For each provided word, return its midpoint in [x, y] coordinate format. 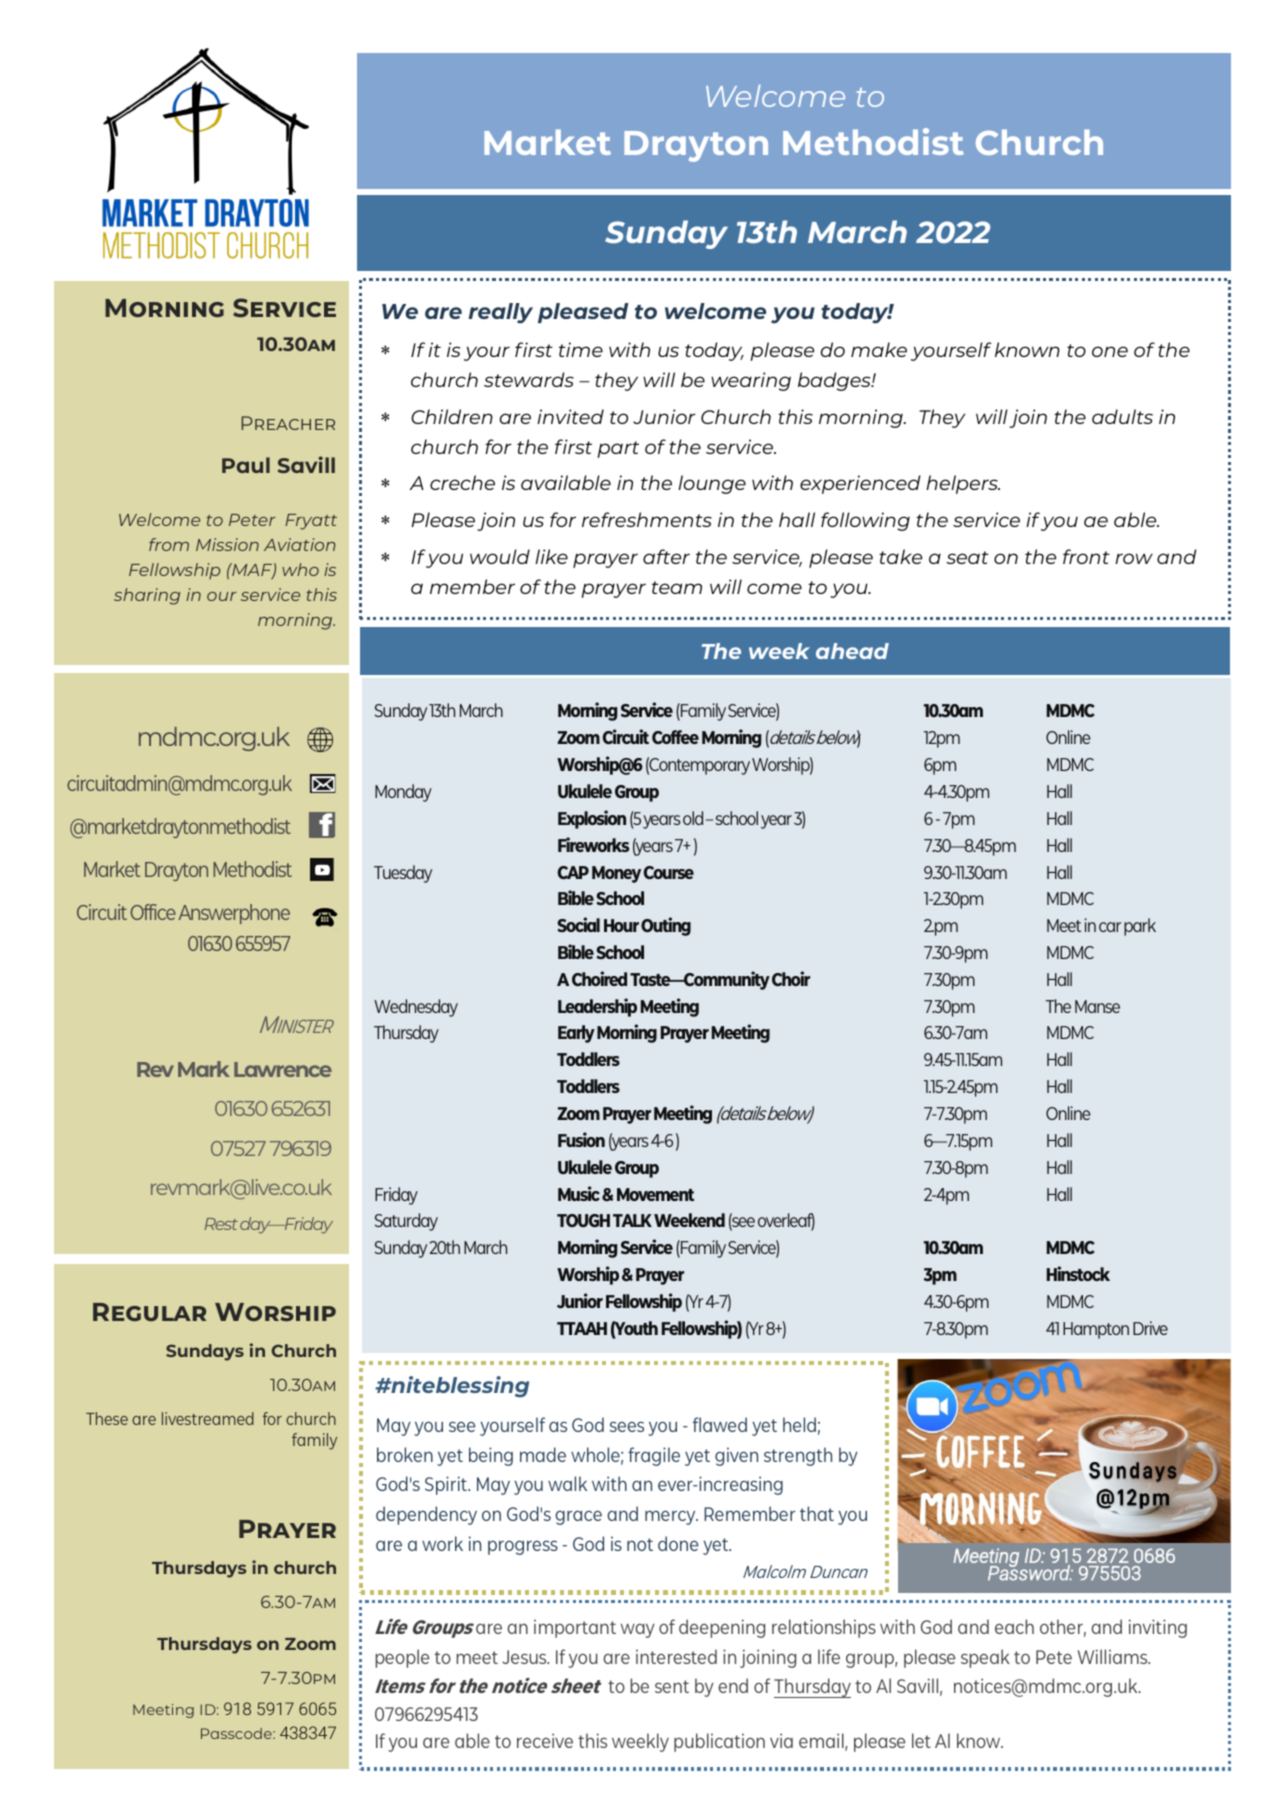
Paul [246, 465]
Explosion [592, 819]
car [1110, 927]
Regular [149, 1312]
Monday [403, 793]
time [581, 349]
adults [1122, 416]
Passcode [237, 1733]
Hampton [1096, 1330]
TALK [632, 1220]
